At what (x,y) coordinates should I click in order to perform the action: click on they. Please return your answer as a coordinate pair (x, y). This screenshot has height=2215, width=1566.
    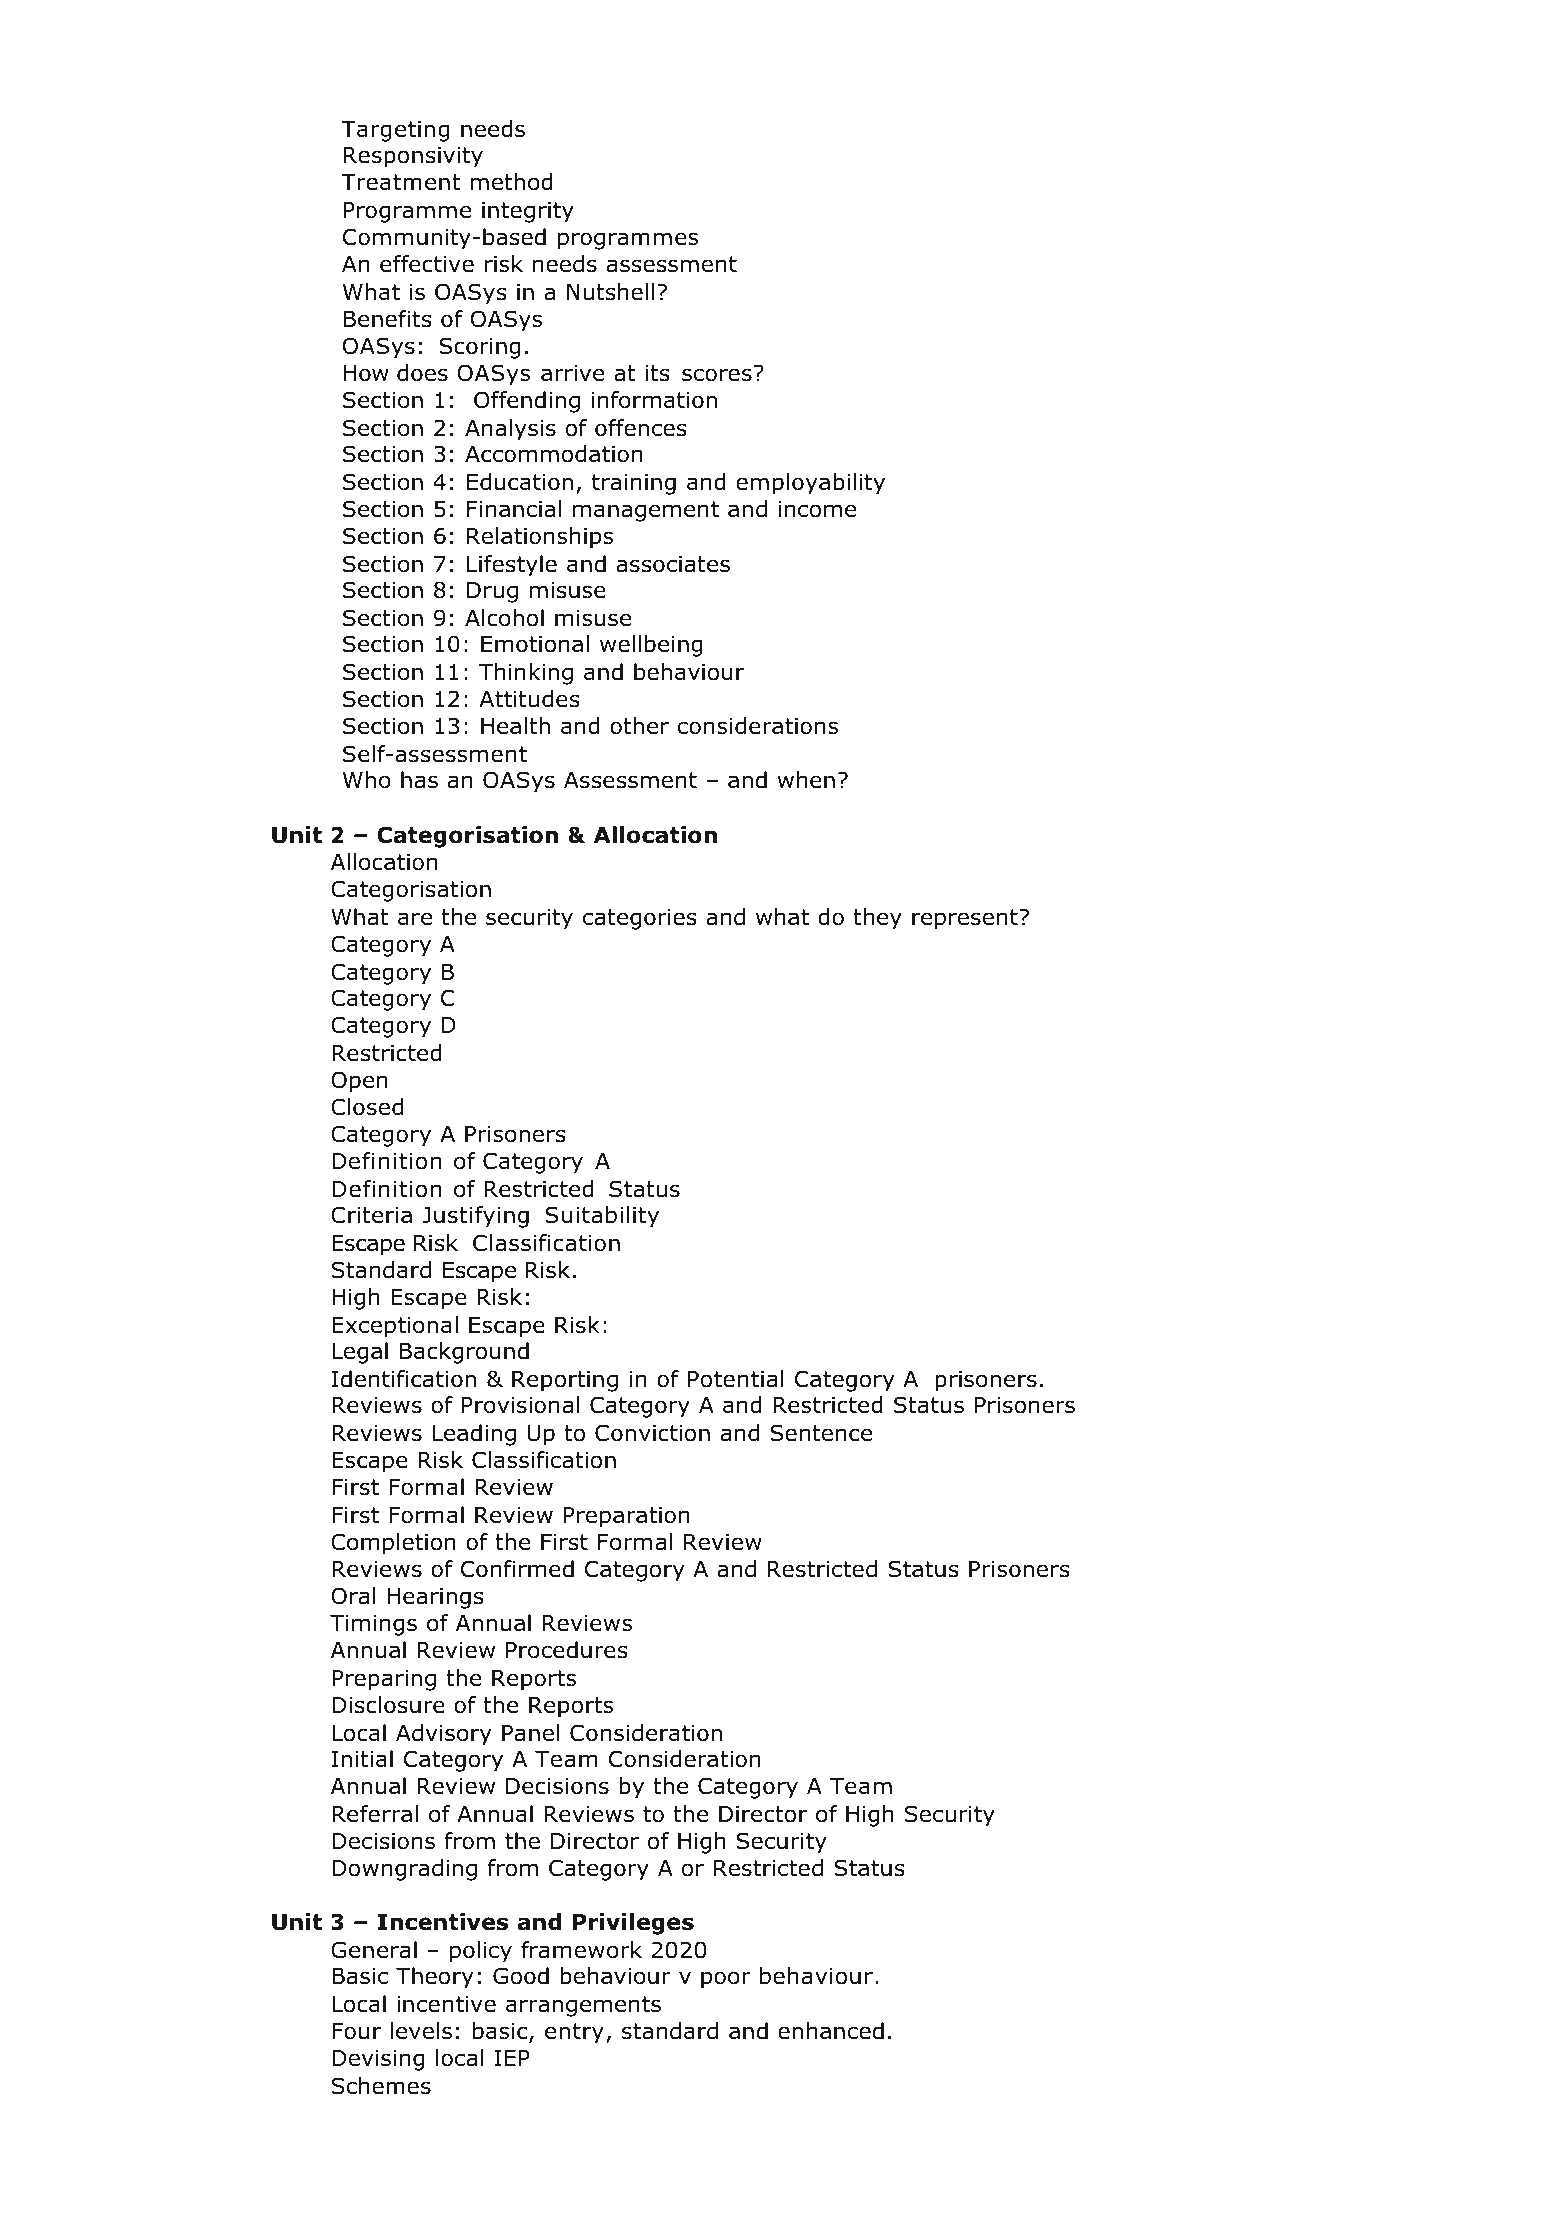
    Looking at the image, I should click on (877, 919).
